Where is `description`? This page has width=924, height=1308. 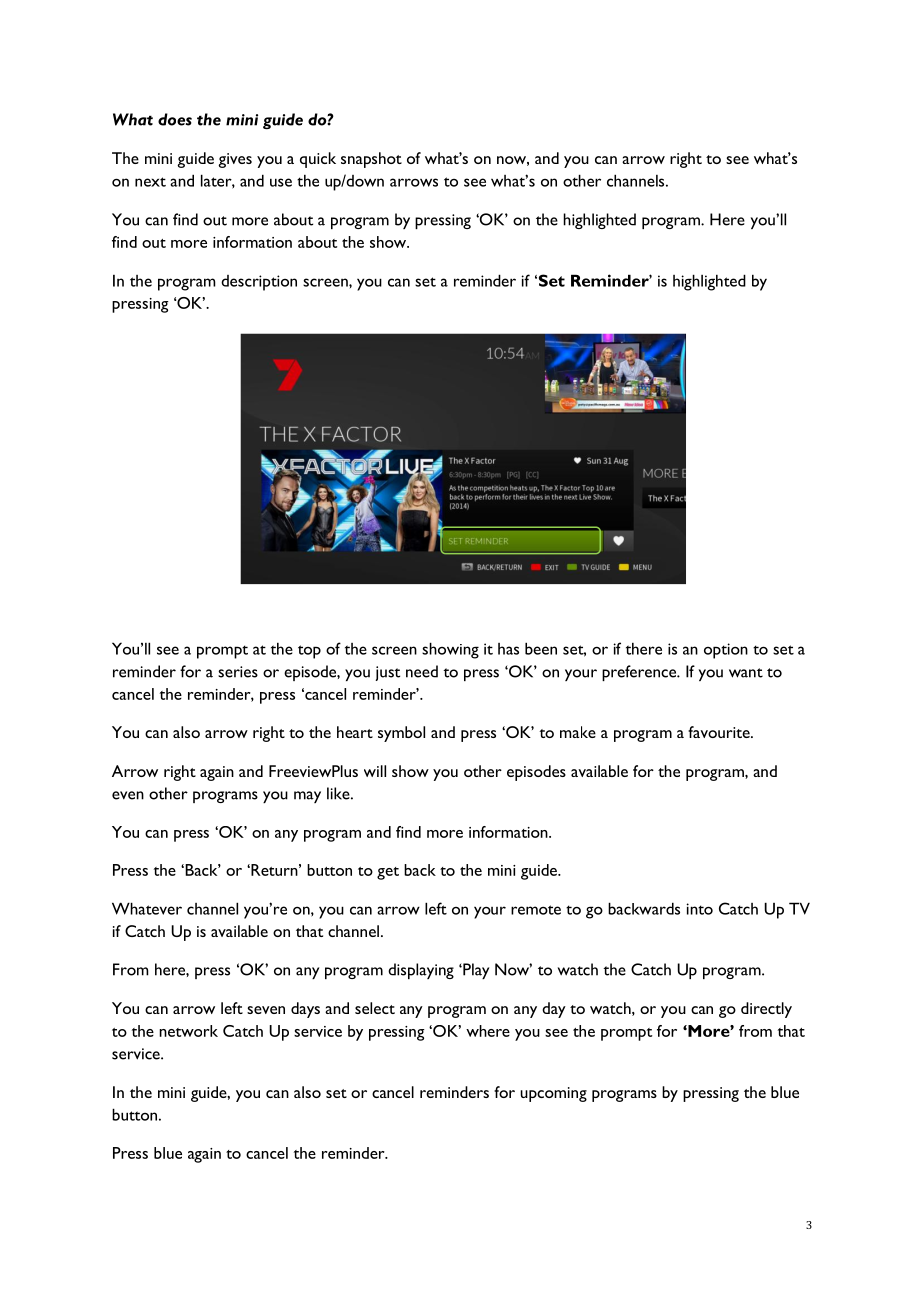 description is located at coordinates (259, 283).
